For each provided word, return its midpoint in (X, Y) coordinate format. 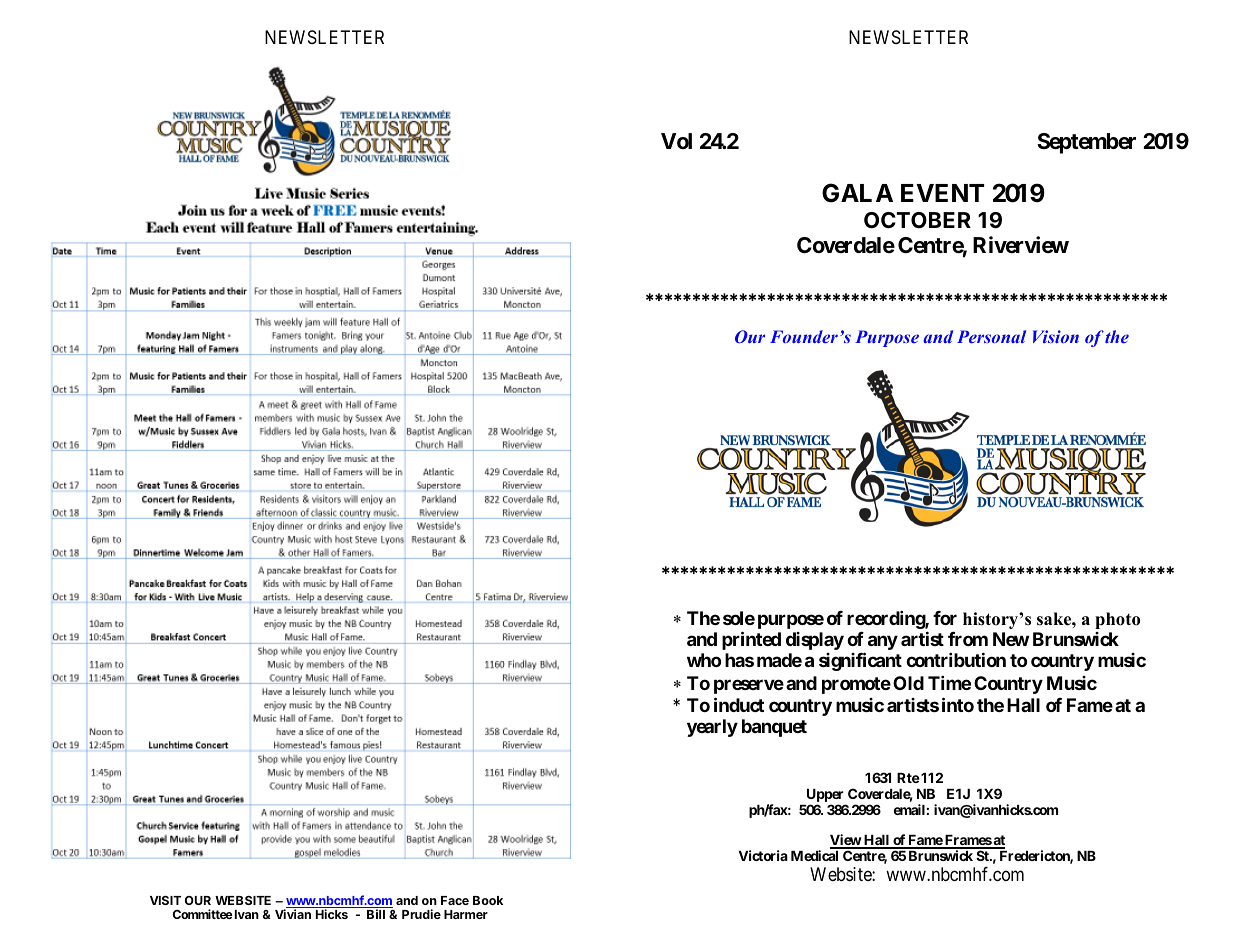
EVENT (942, 193)
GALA (857, 193)
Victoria (763, 855)
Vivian (293, 914)
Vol (676, 141)
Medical (814, 855)
